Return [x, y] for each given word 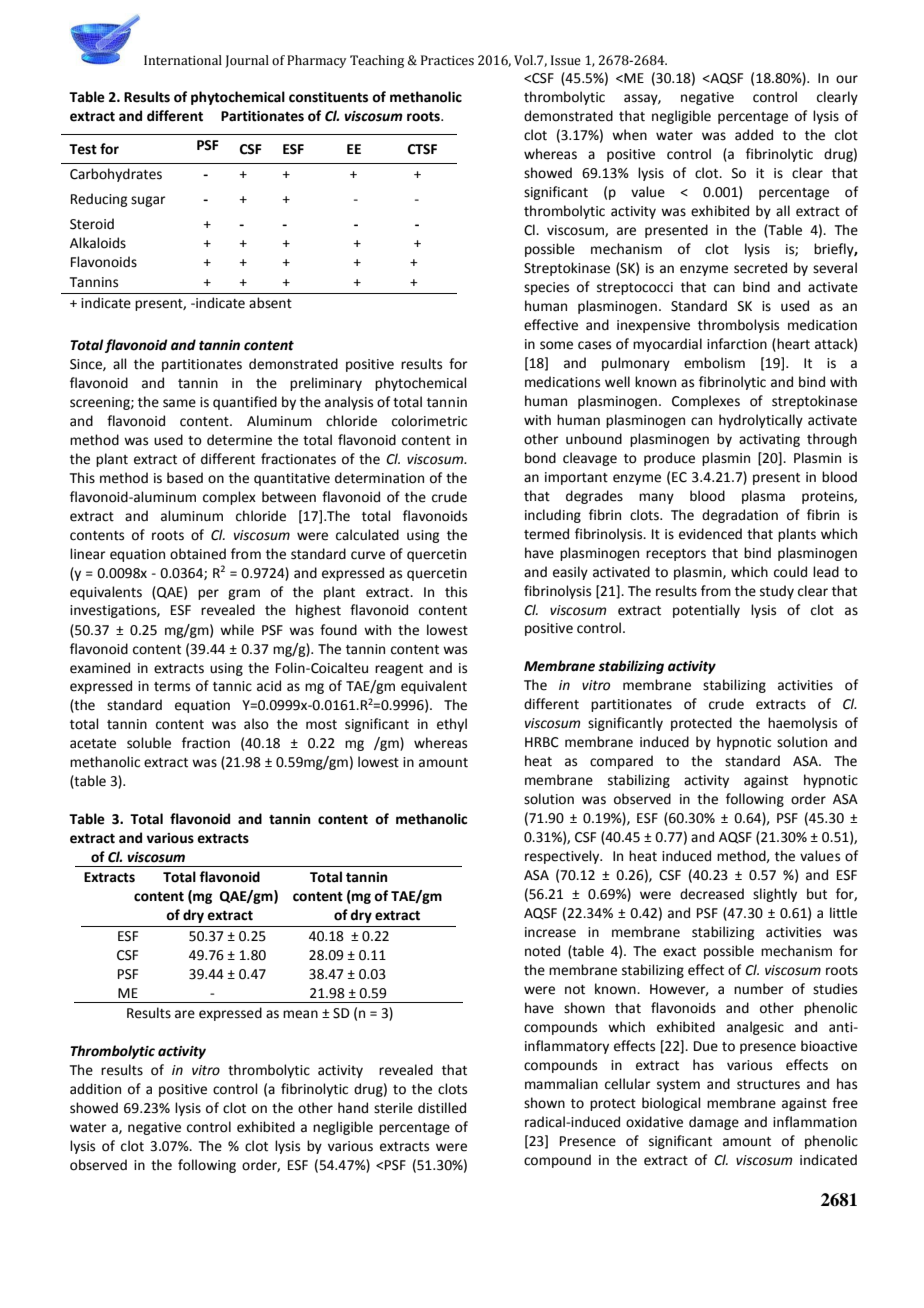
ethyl [452, 725]
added [754, 135]
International [183, 60]
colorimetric [429, 421]
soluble [149, 743]
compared [621, 762]
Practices [447, 60]
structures [768, 1085]
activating [769, 440]
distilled [442, 1108]
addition [95, 1089]
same [179, 403]
